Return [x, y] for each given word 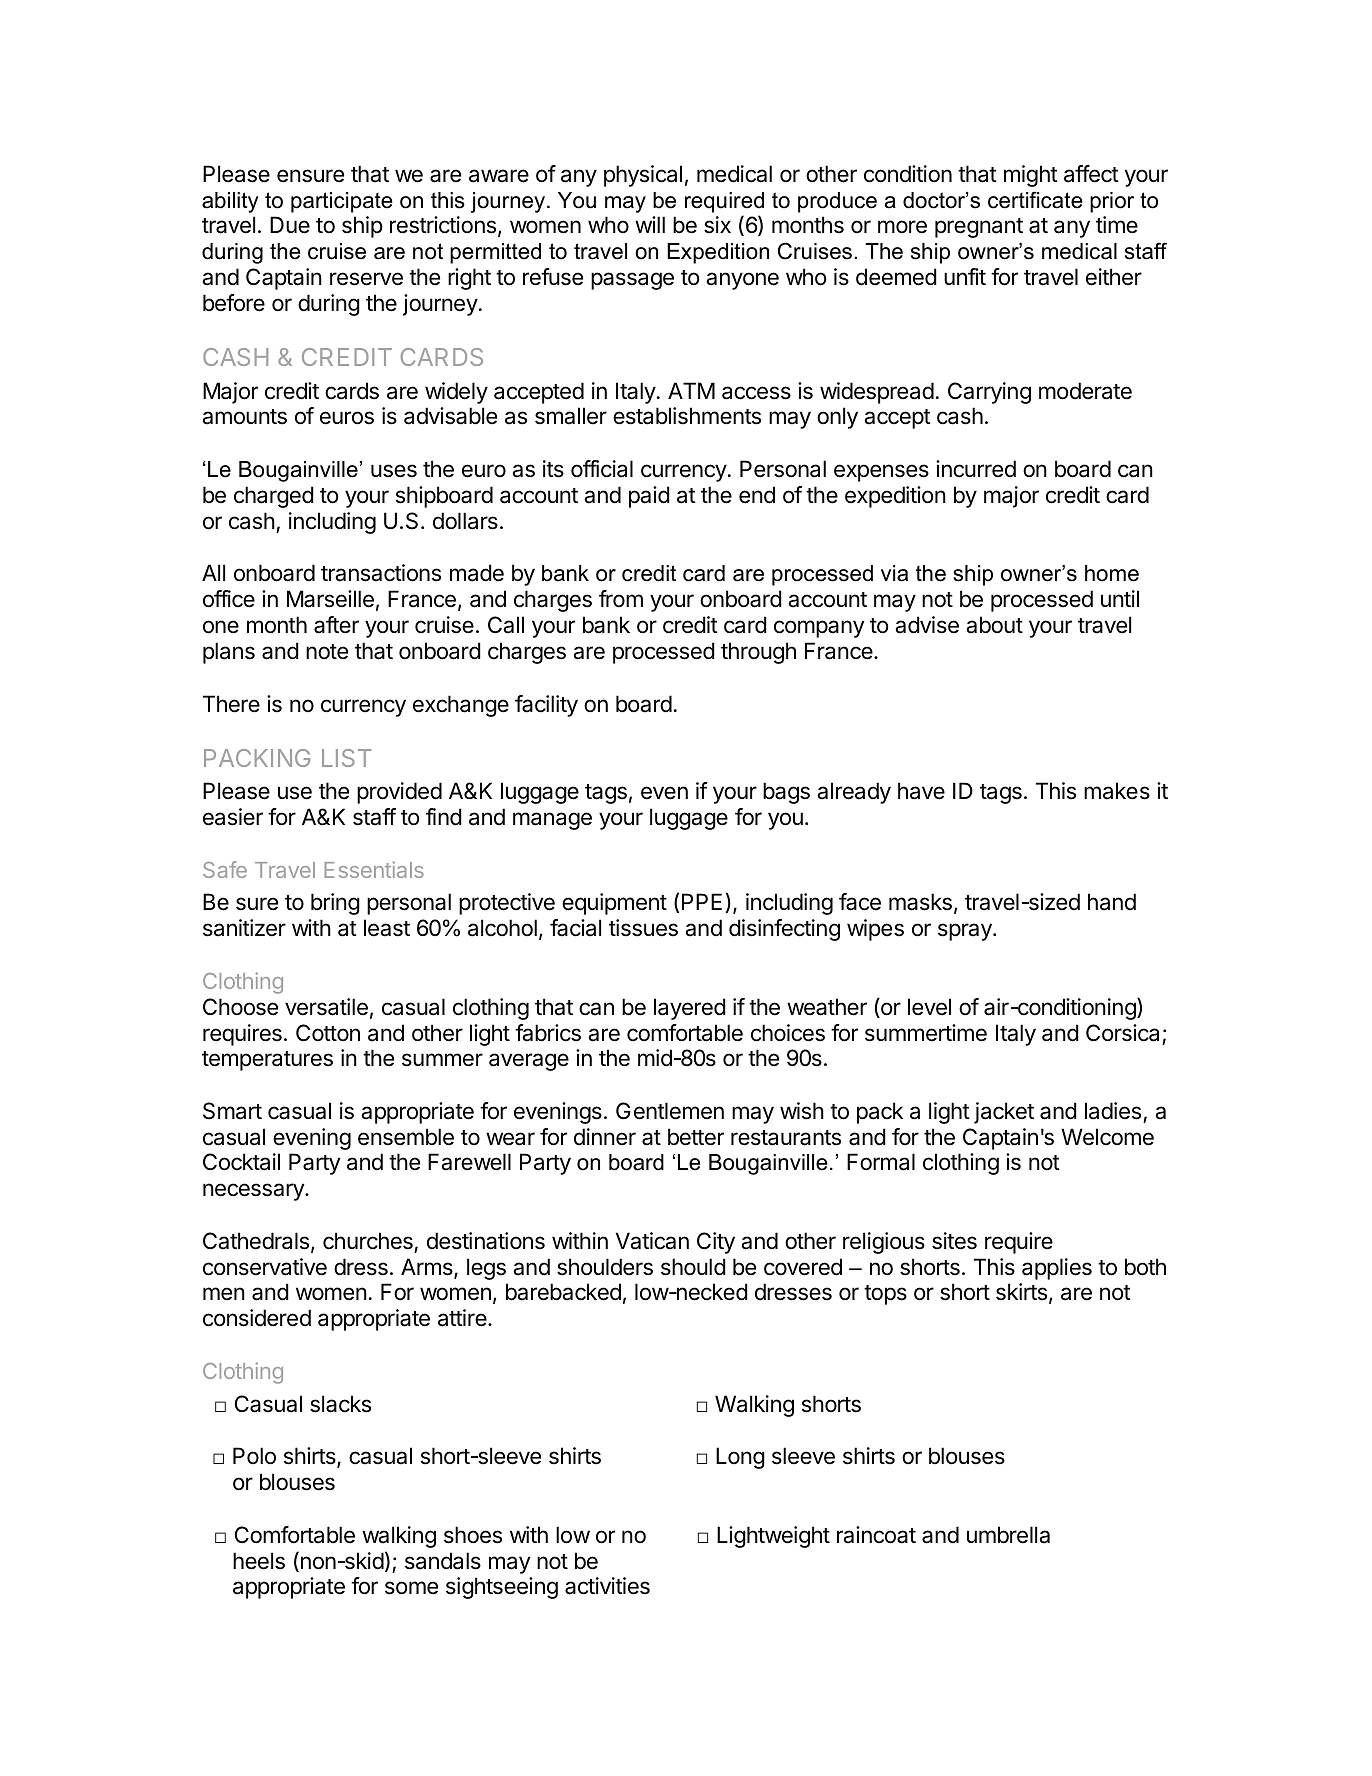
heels [259, 1561]
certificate [1035, 200]
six [717, 225]
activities [607, 1586]
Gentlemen [670, 1111]
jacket [1004, 1113]
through [758, 653]
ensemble [406, 1137]
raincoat [876, 1535]
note [327, 652]
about [994, 625]
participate [342, 202]
